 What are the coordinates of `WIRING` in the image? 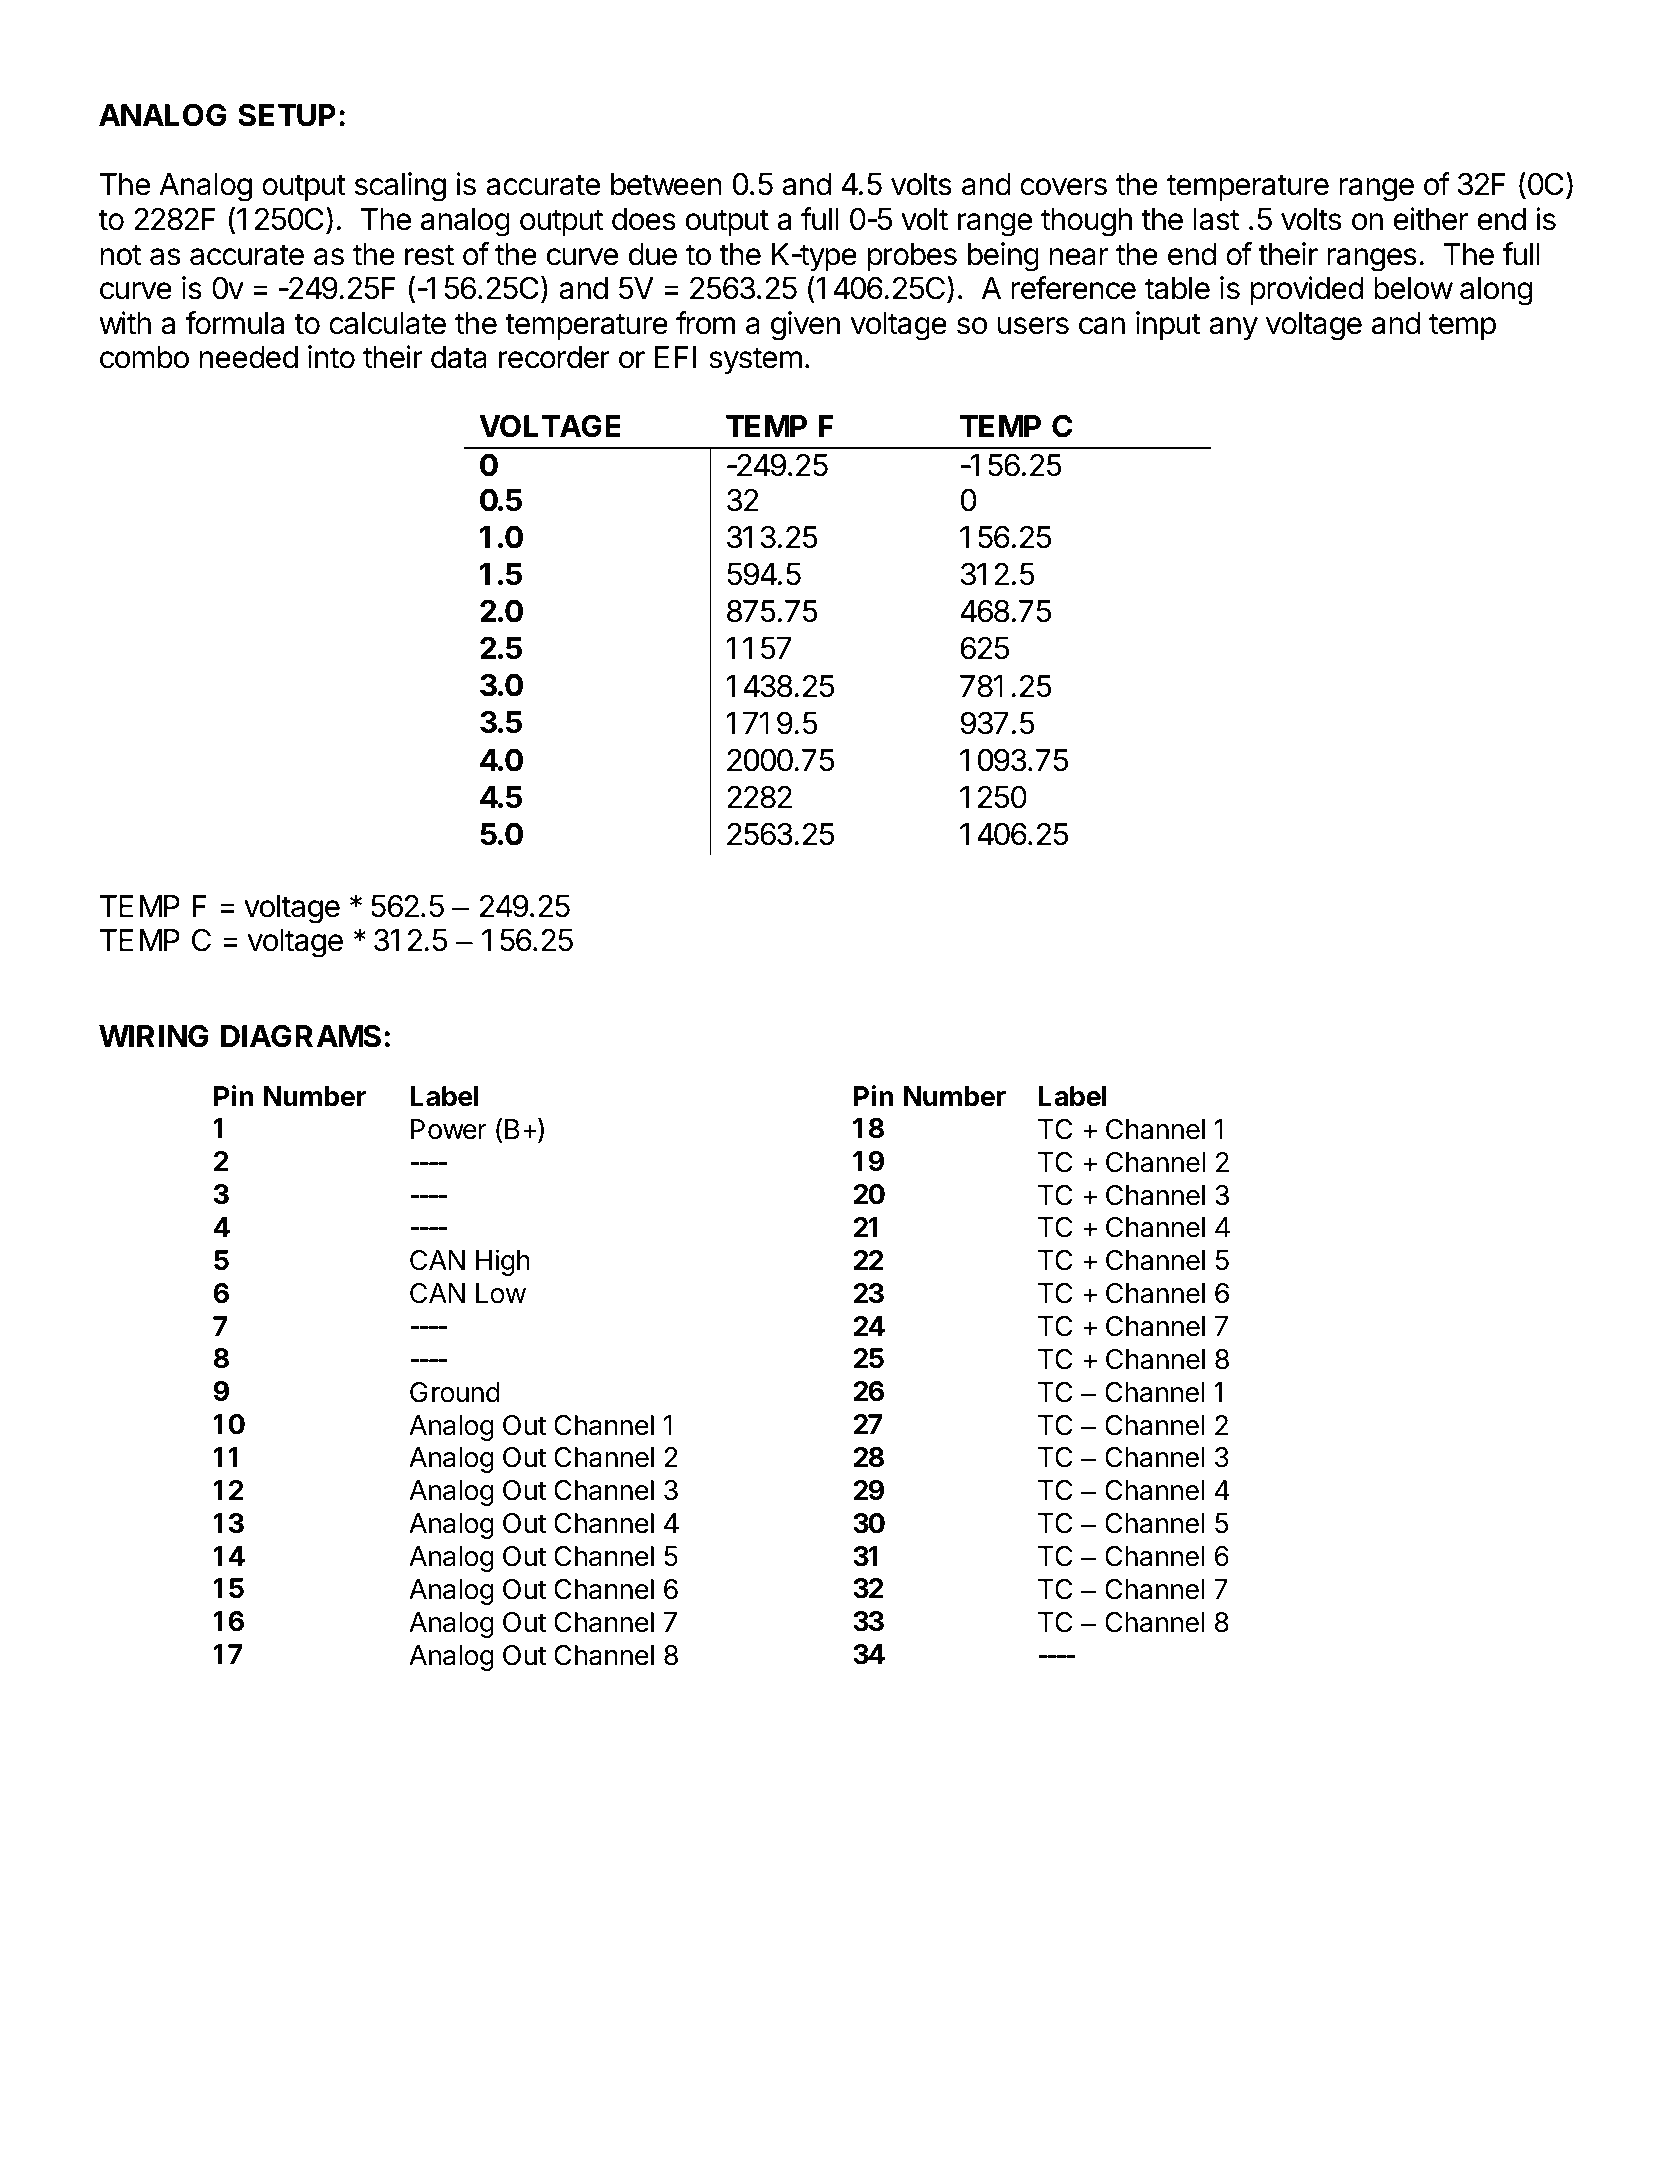 It's located at (154, 1036).
